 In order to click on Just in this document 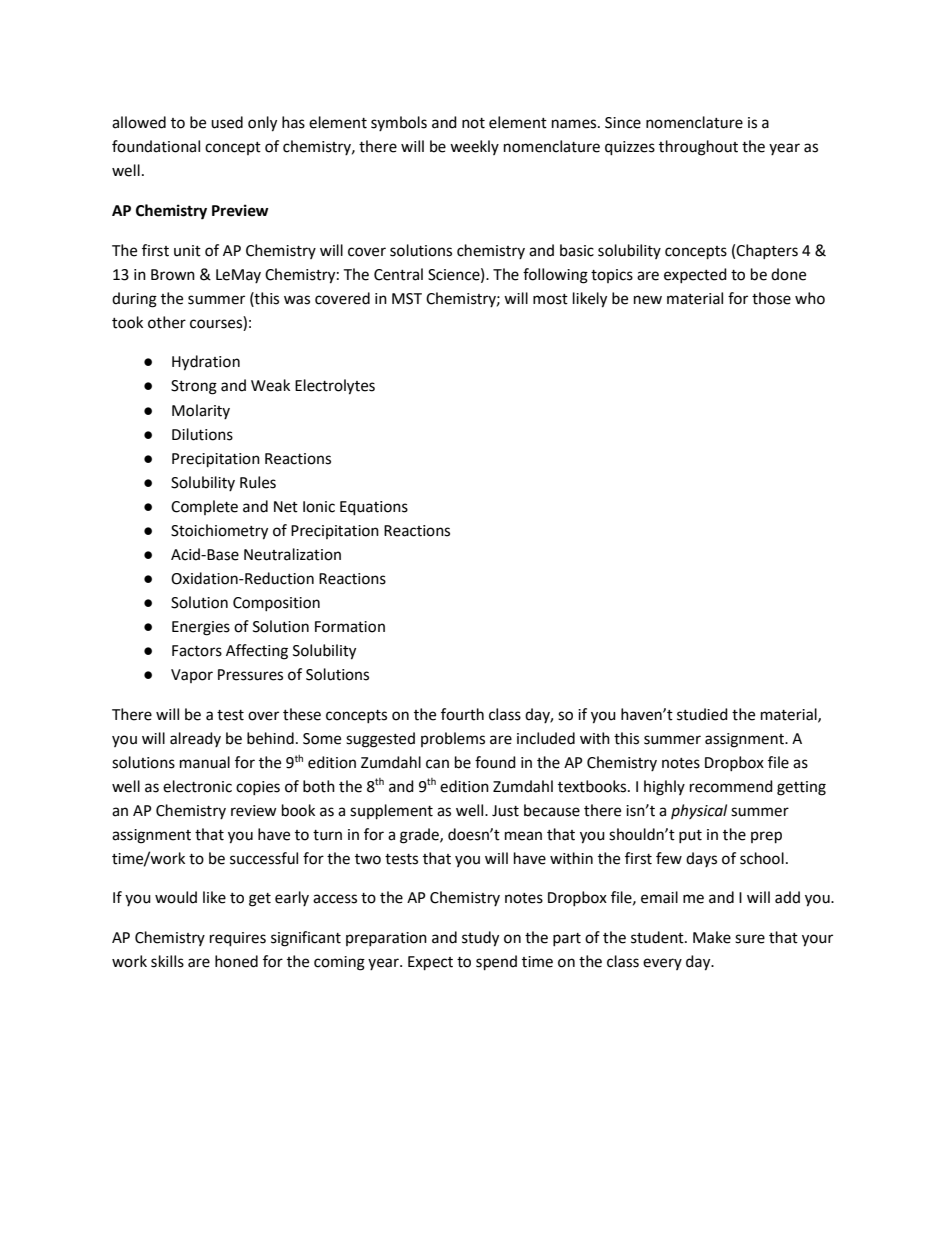, I will do `click(505, 811)`.
